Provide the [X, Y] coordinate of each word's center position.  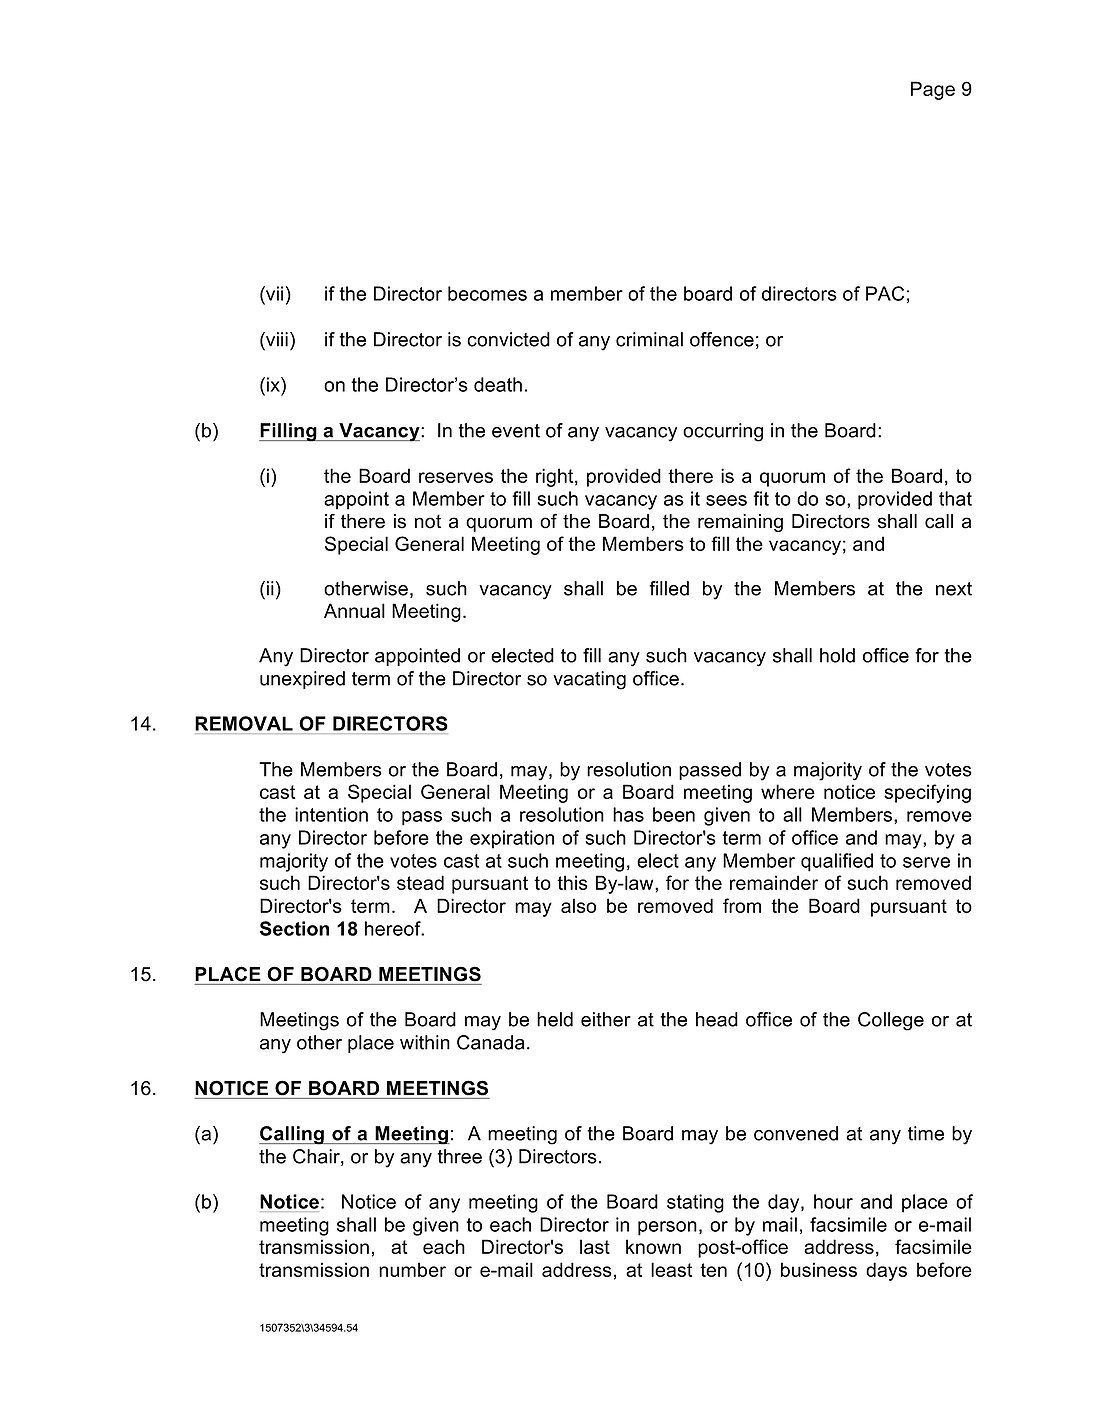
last [595, 1246]
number [412, 1269]
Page [933, 90]
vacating [589, 680]
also [578, 905]
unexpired [302, 680]
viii [276, 339]
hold [837, 655]
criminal [649, 339]
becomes [487, 293]
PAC [885, 293]
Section [294, 928]
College [891, 1021]
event [516, 431]
